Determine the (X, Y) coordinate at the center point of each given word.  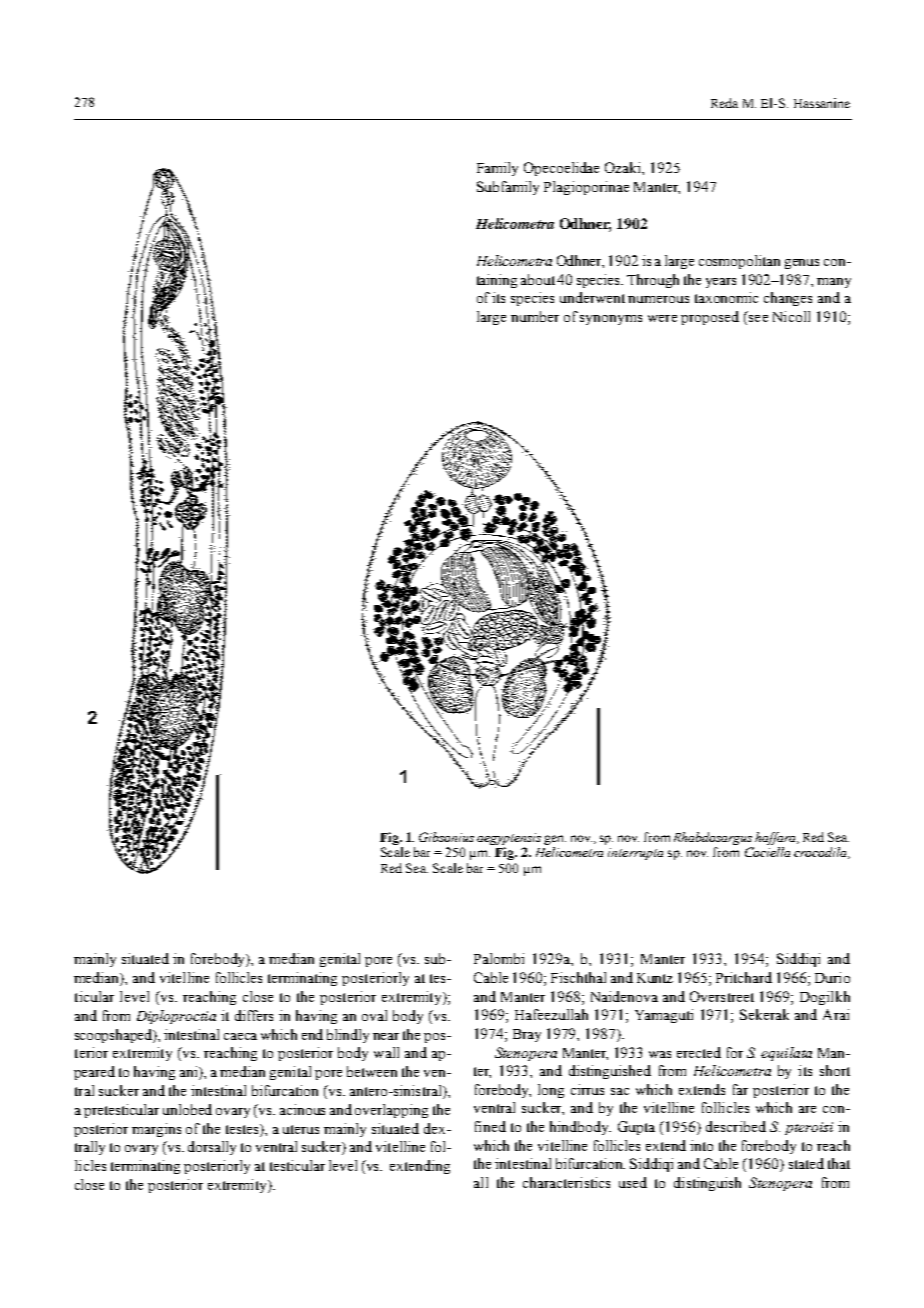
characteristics (566, 1182)
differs (254, 1015)
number (535, 316)
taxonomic (726, 297)
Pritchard (744, 977)
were (662, 318)
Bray (527, 1035)
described (736, 1126)
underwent (592, 297)
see (758, 318)
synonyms (611, 320)
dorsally (212, 1148)
